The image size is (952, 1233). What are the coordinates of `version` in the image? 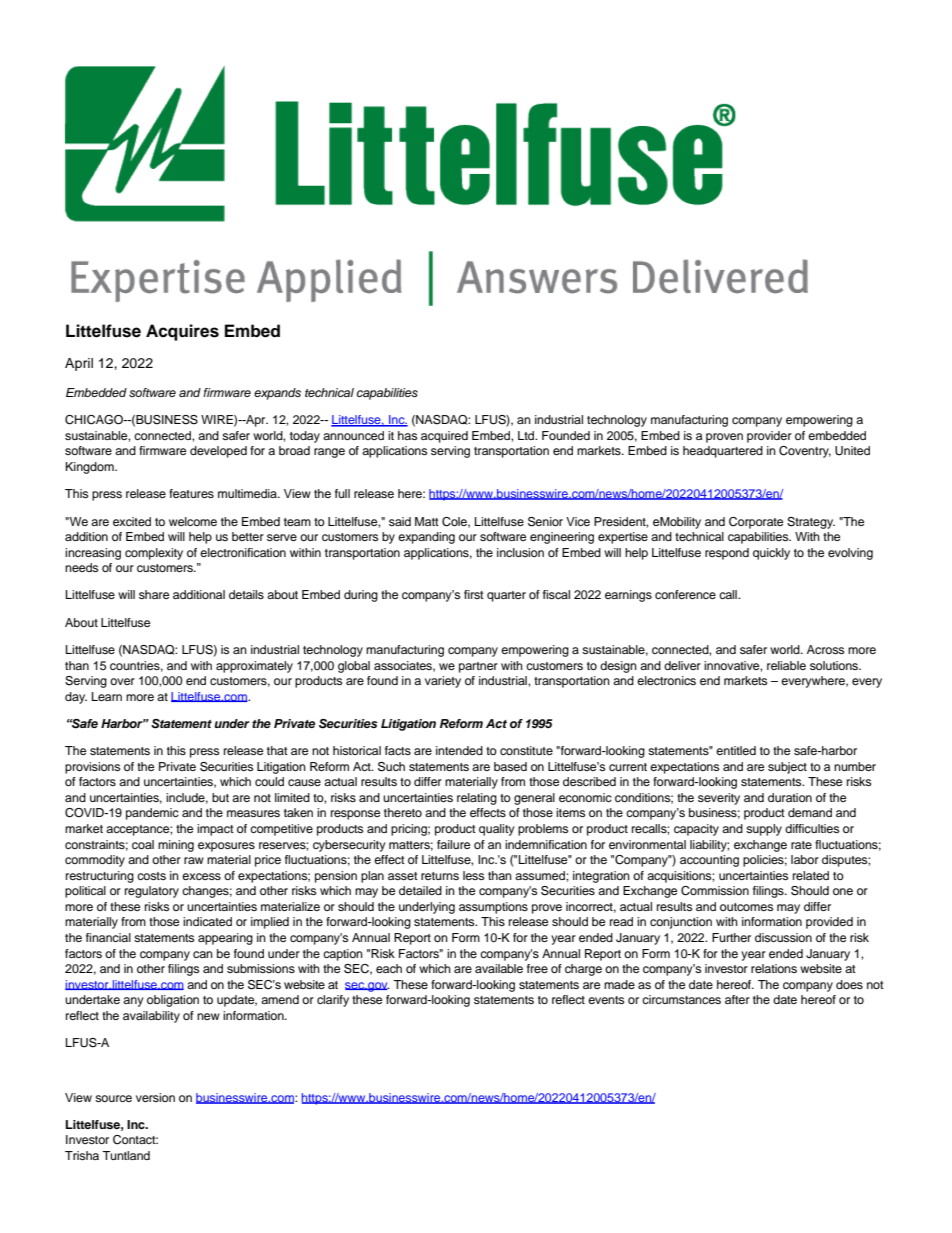 It's located at (155, 1097).
